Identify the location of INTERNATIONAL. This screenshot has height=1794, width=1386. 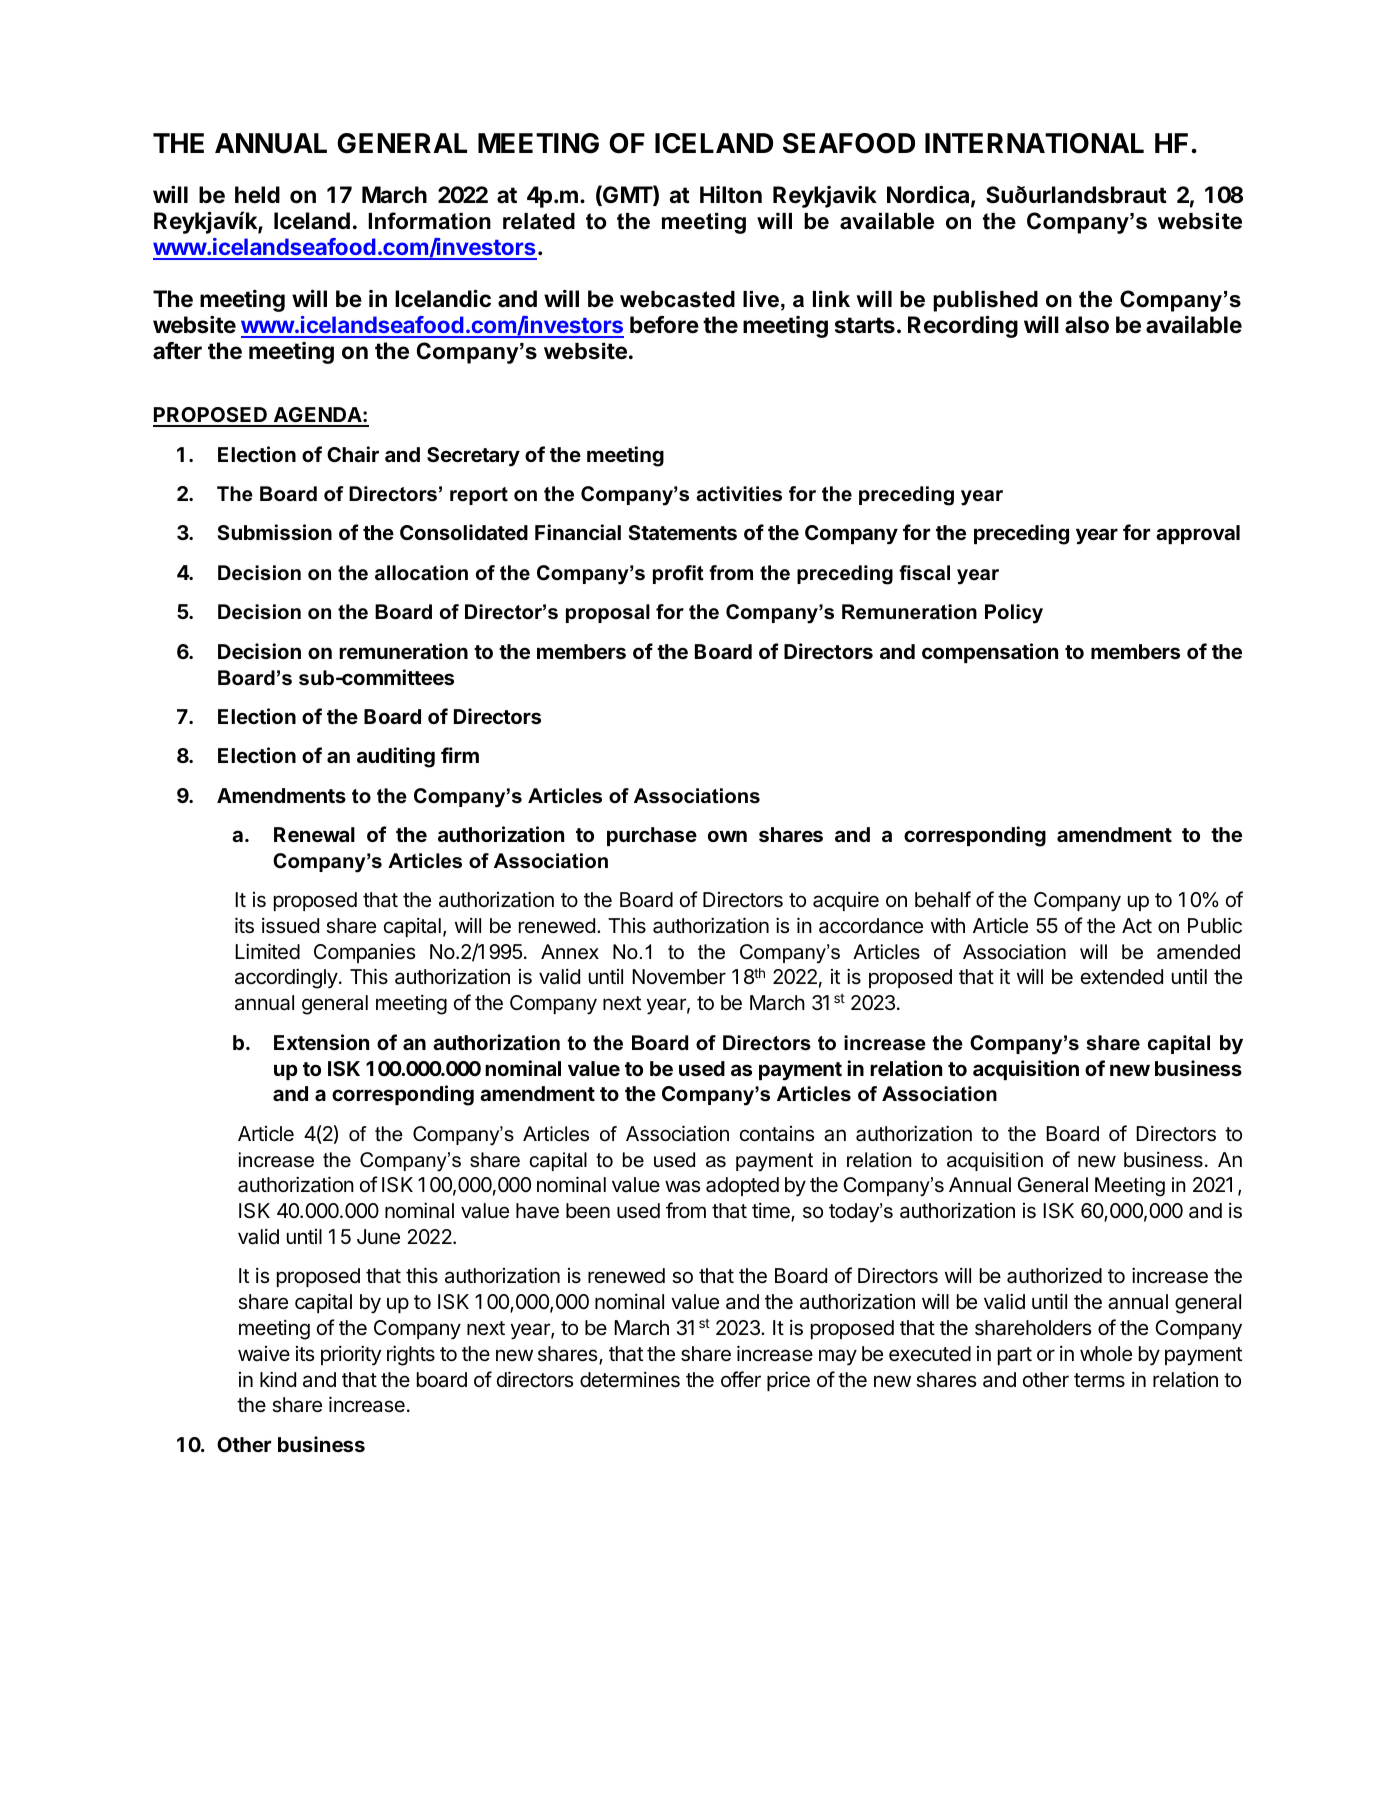
(1034, 143).
